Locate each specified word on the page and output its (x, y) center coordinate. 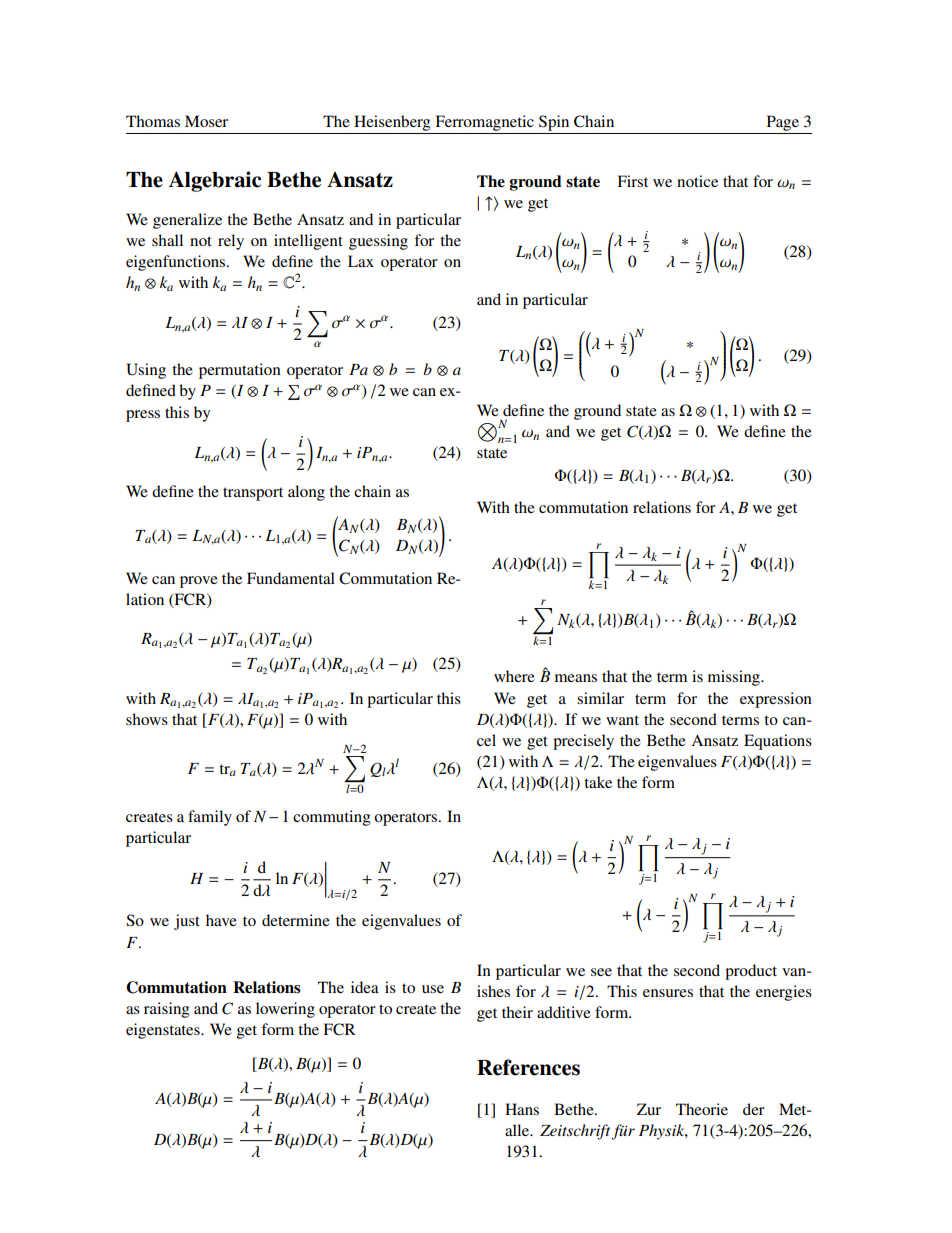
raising (167, 1010)
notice (697, 181)
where (514, 676)
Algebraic (215, 181)
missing (735, 678)
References (528, 1067)
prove (199, 582)
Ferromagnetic (484, 123)
